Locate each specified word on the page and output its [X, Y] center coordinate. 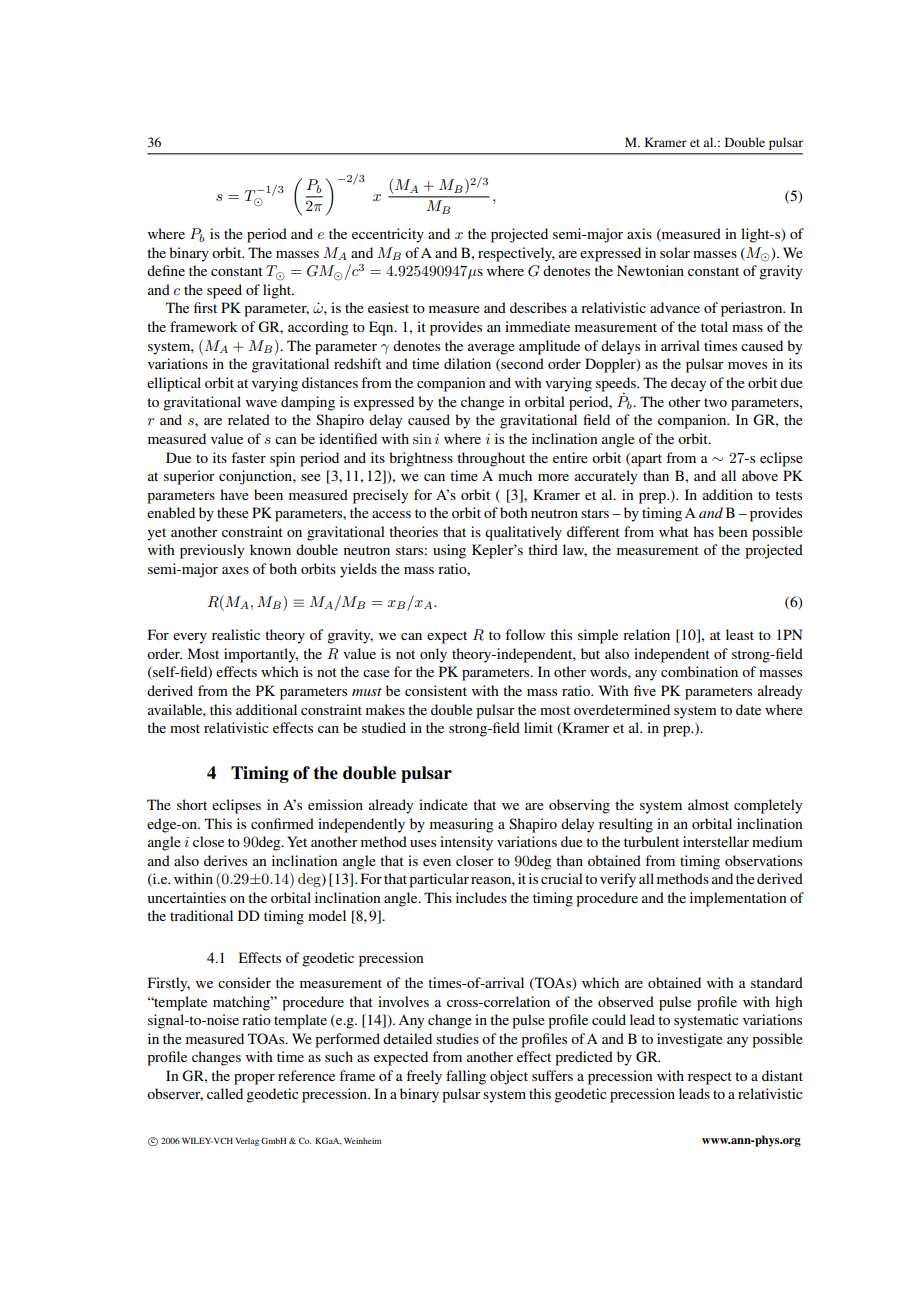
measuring [462, 825]
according [318, 328]
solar [675, 252]
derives [225, 860]
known [270, 549]
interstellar [716, 841]
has [703, 531]
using [449, 551]
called [225, 1093]
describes [538, 307]
